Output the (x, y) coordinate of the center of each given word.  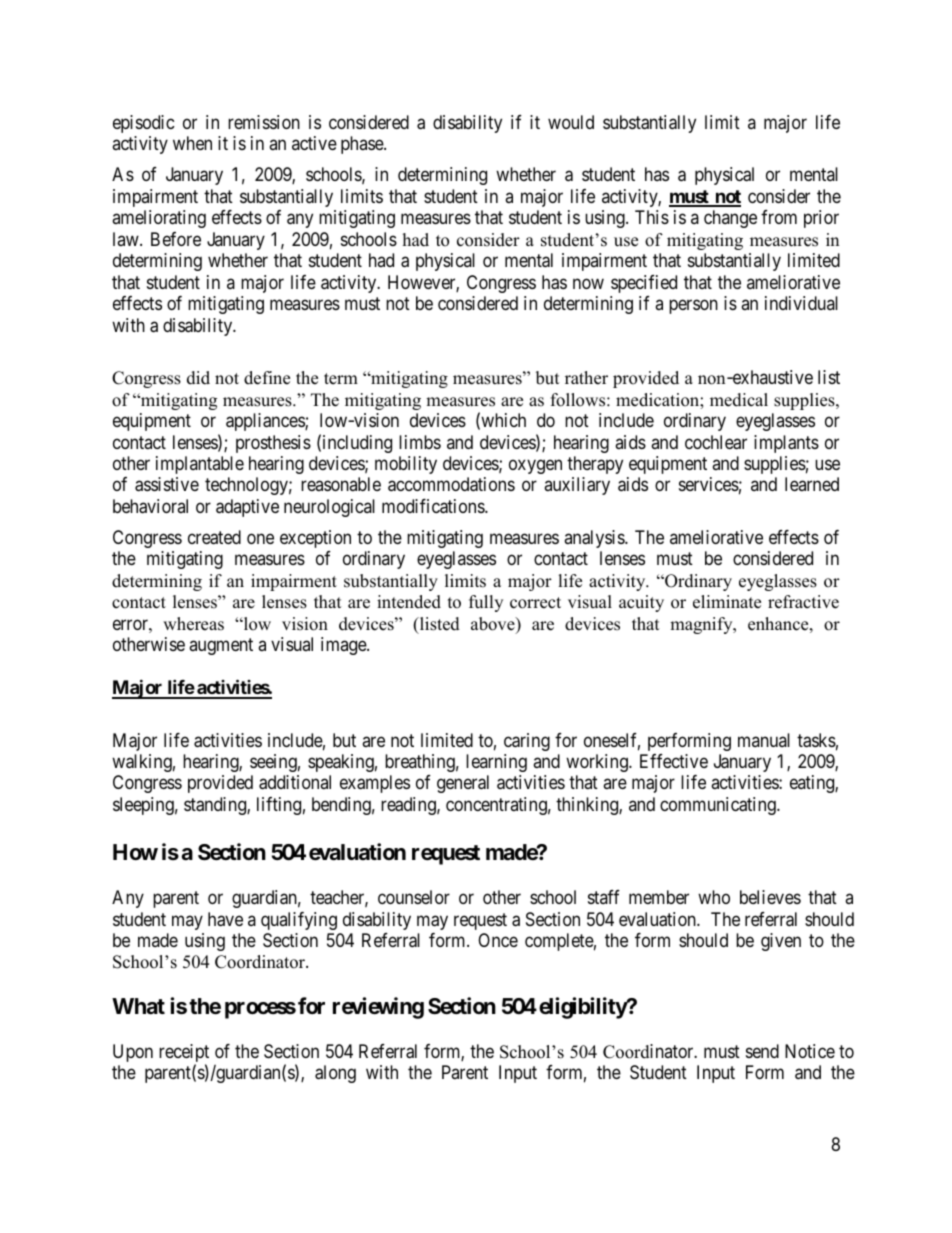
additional (295, 782)
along (335, 1074)
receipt (184, 1054)
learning (496, 763)
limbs (420, 442)
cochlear (716, 442)
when (192, 143)
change (730, 219)
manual (764, 740)
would (571, 122)
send (762, 1051)
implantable (200, 465)
